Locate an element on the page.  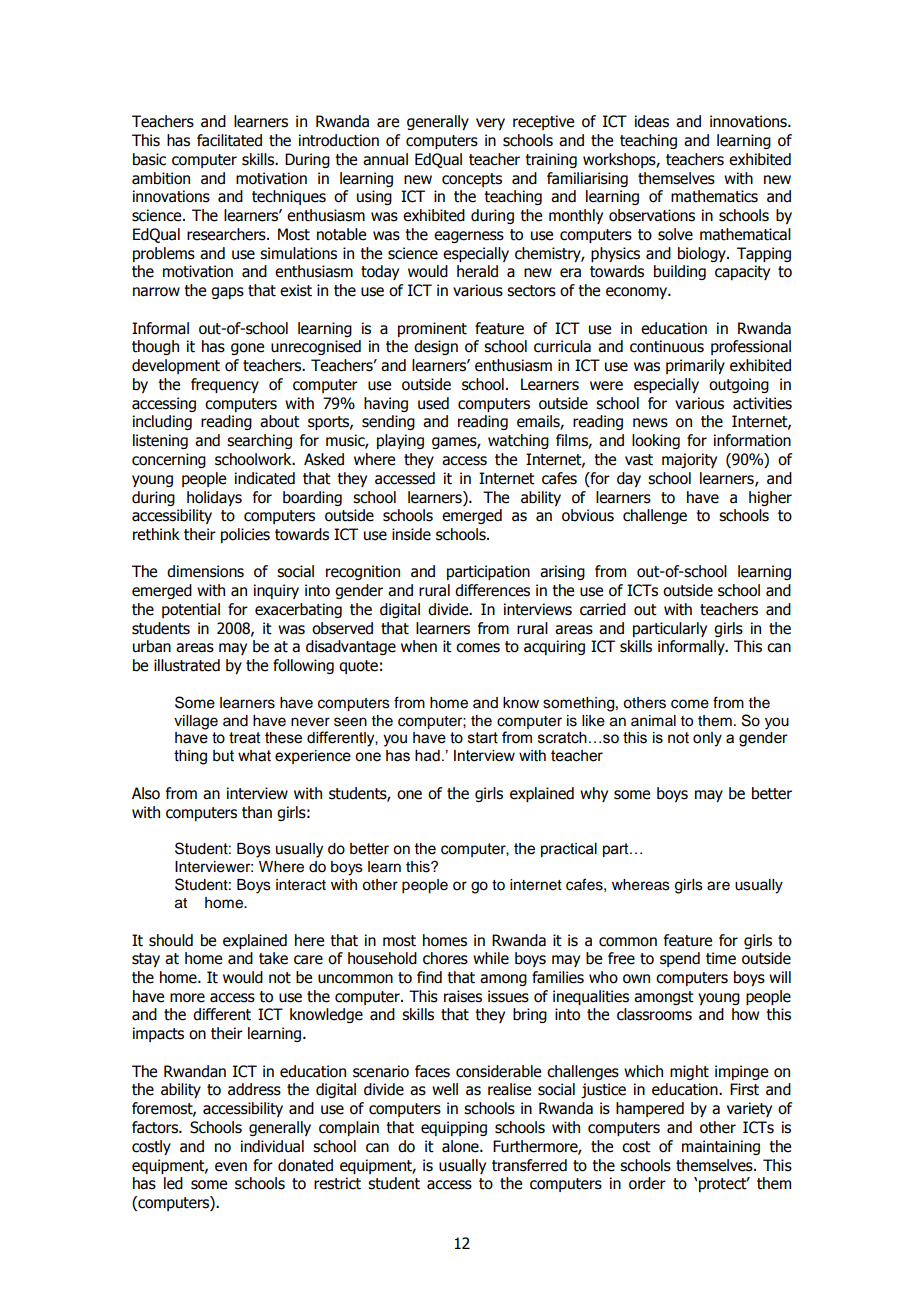
even is located at coordinates (231, 1167).
